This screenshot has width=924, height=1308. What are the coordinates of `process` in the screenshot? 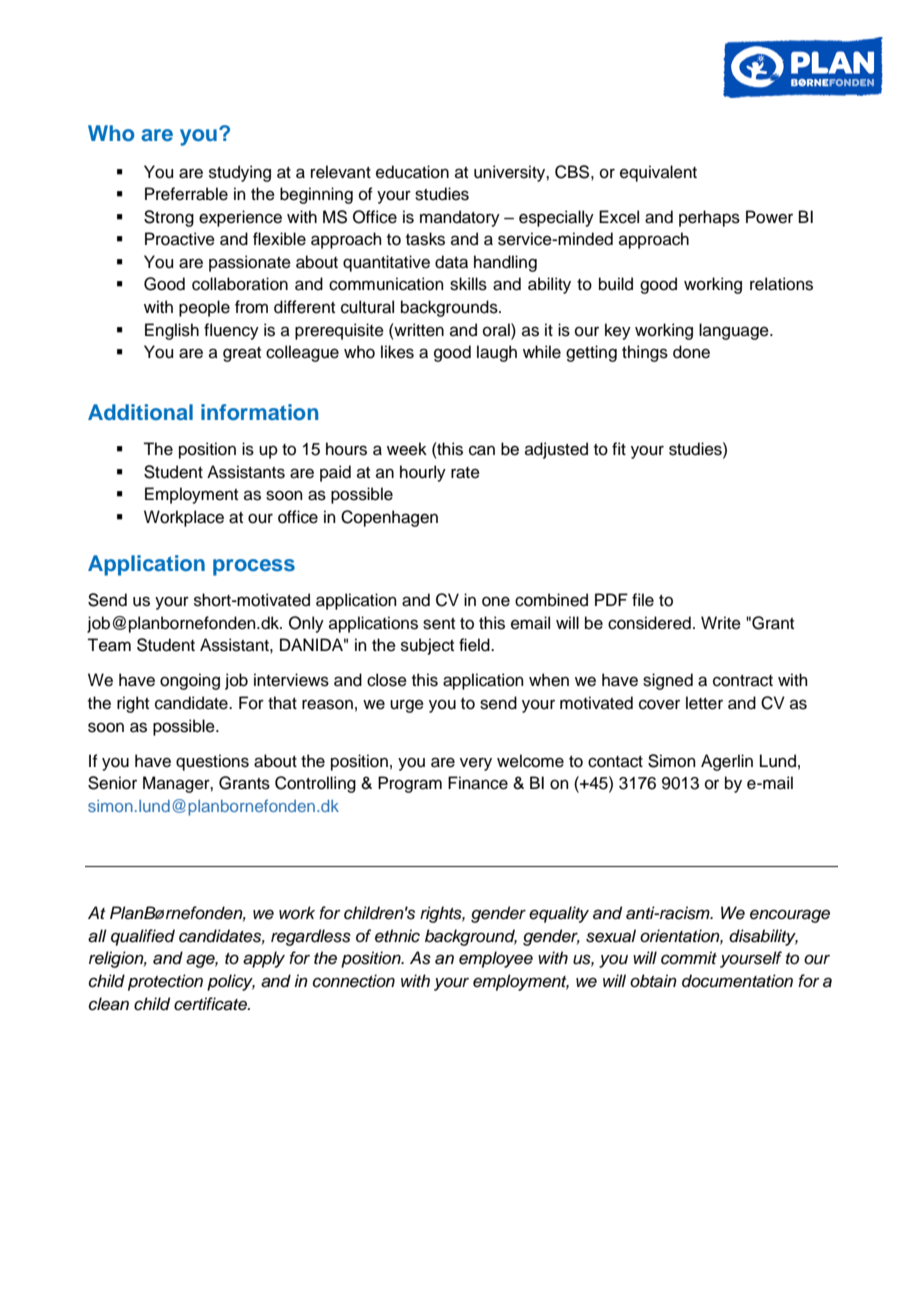 It's located at (254, 567).
